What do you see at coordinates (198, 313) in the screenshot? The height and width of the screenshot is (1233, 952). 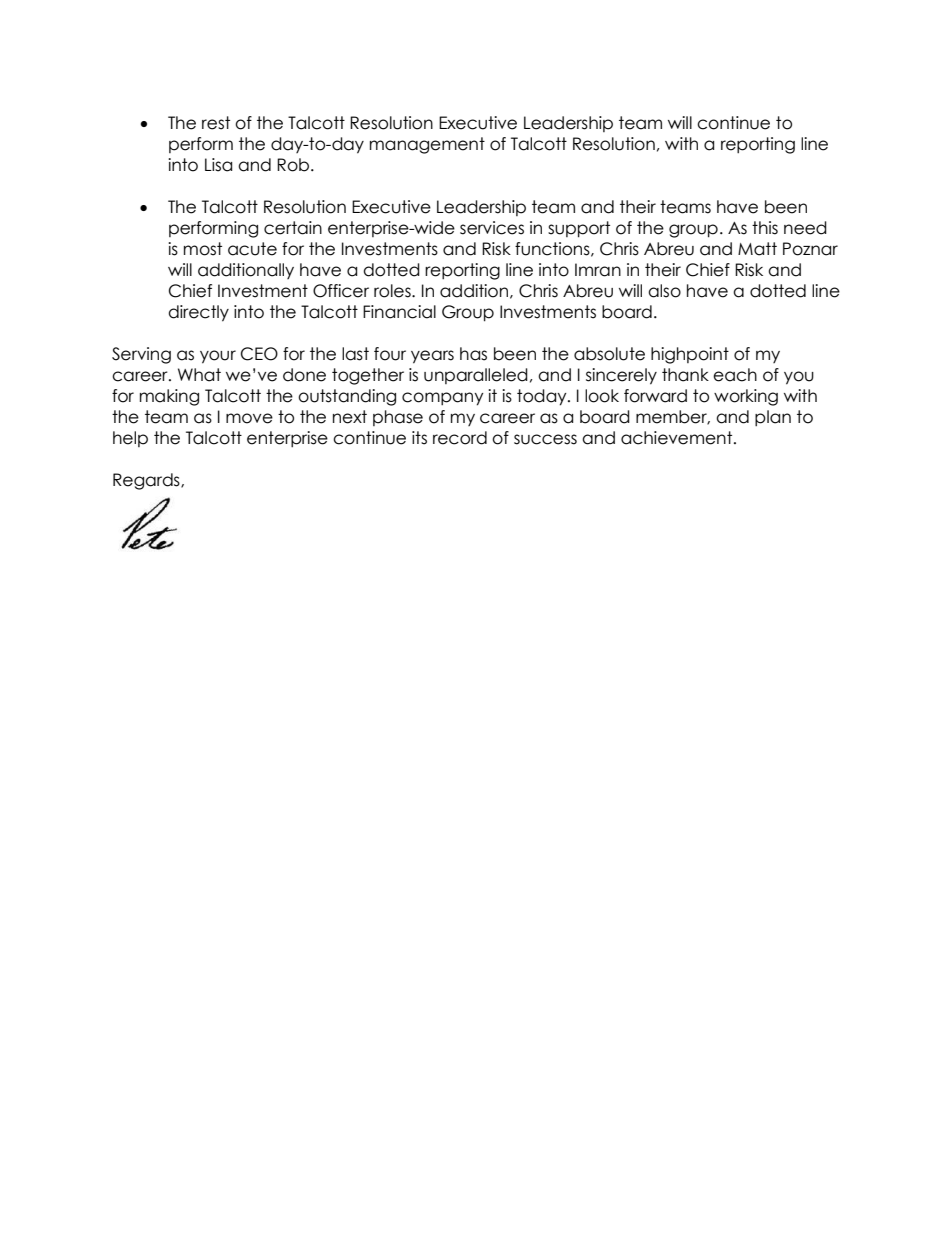 I see `directly` at bounding box center [198, 313].
